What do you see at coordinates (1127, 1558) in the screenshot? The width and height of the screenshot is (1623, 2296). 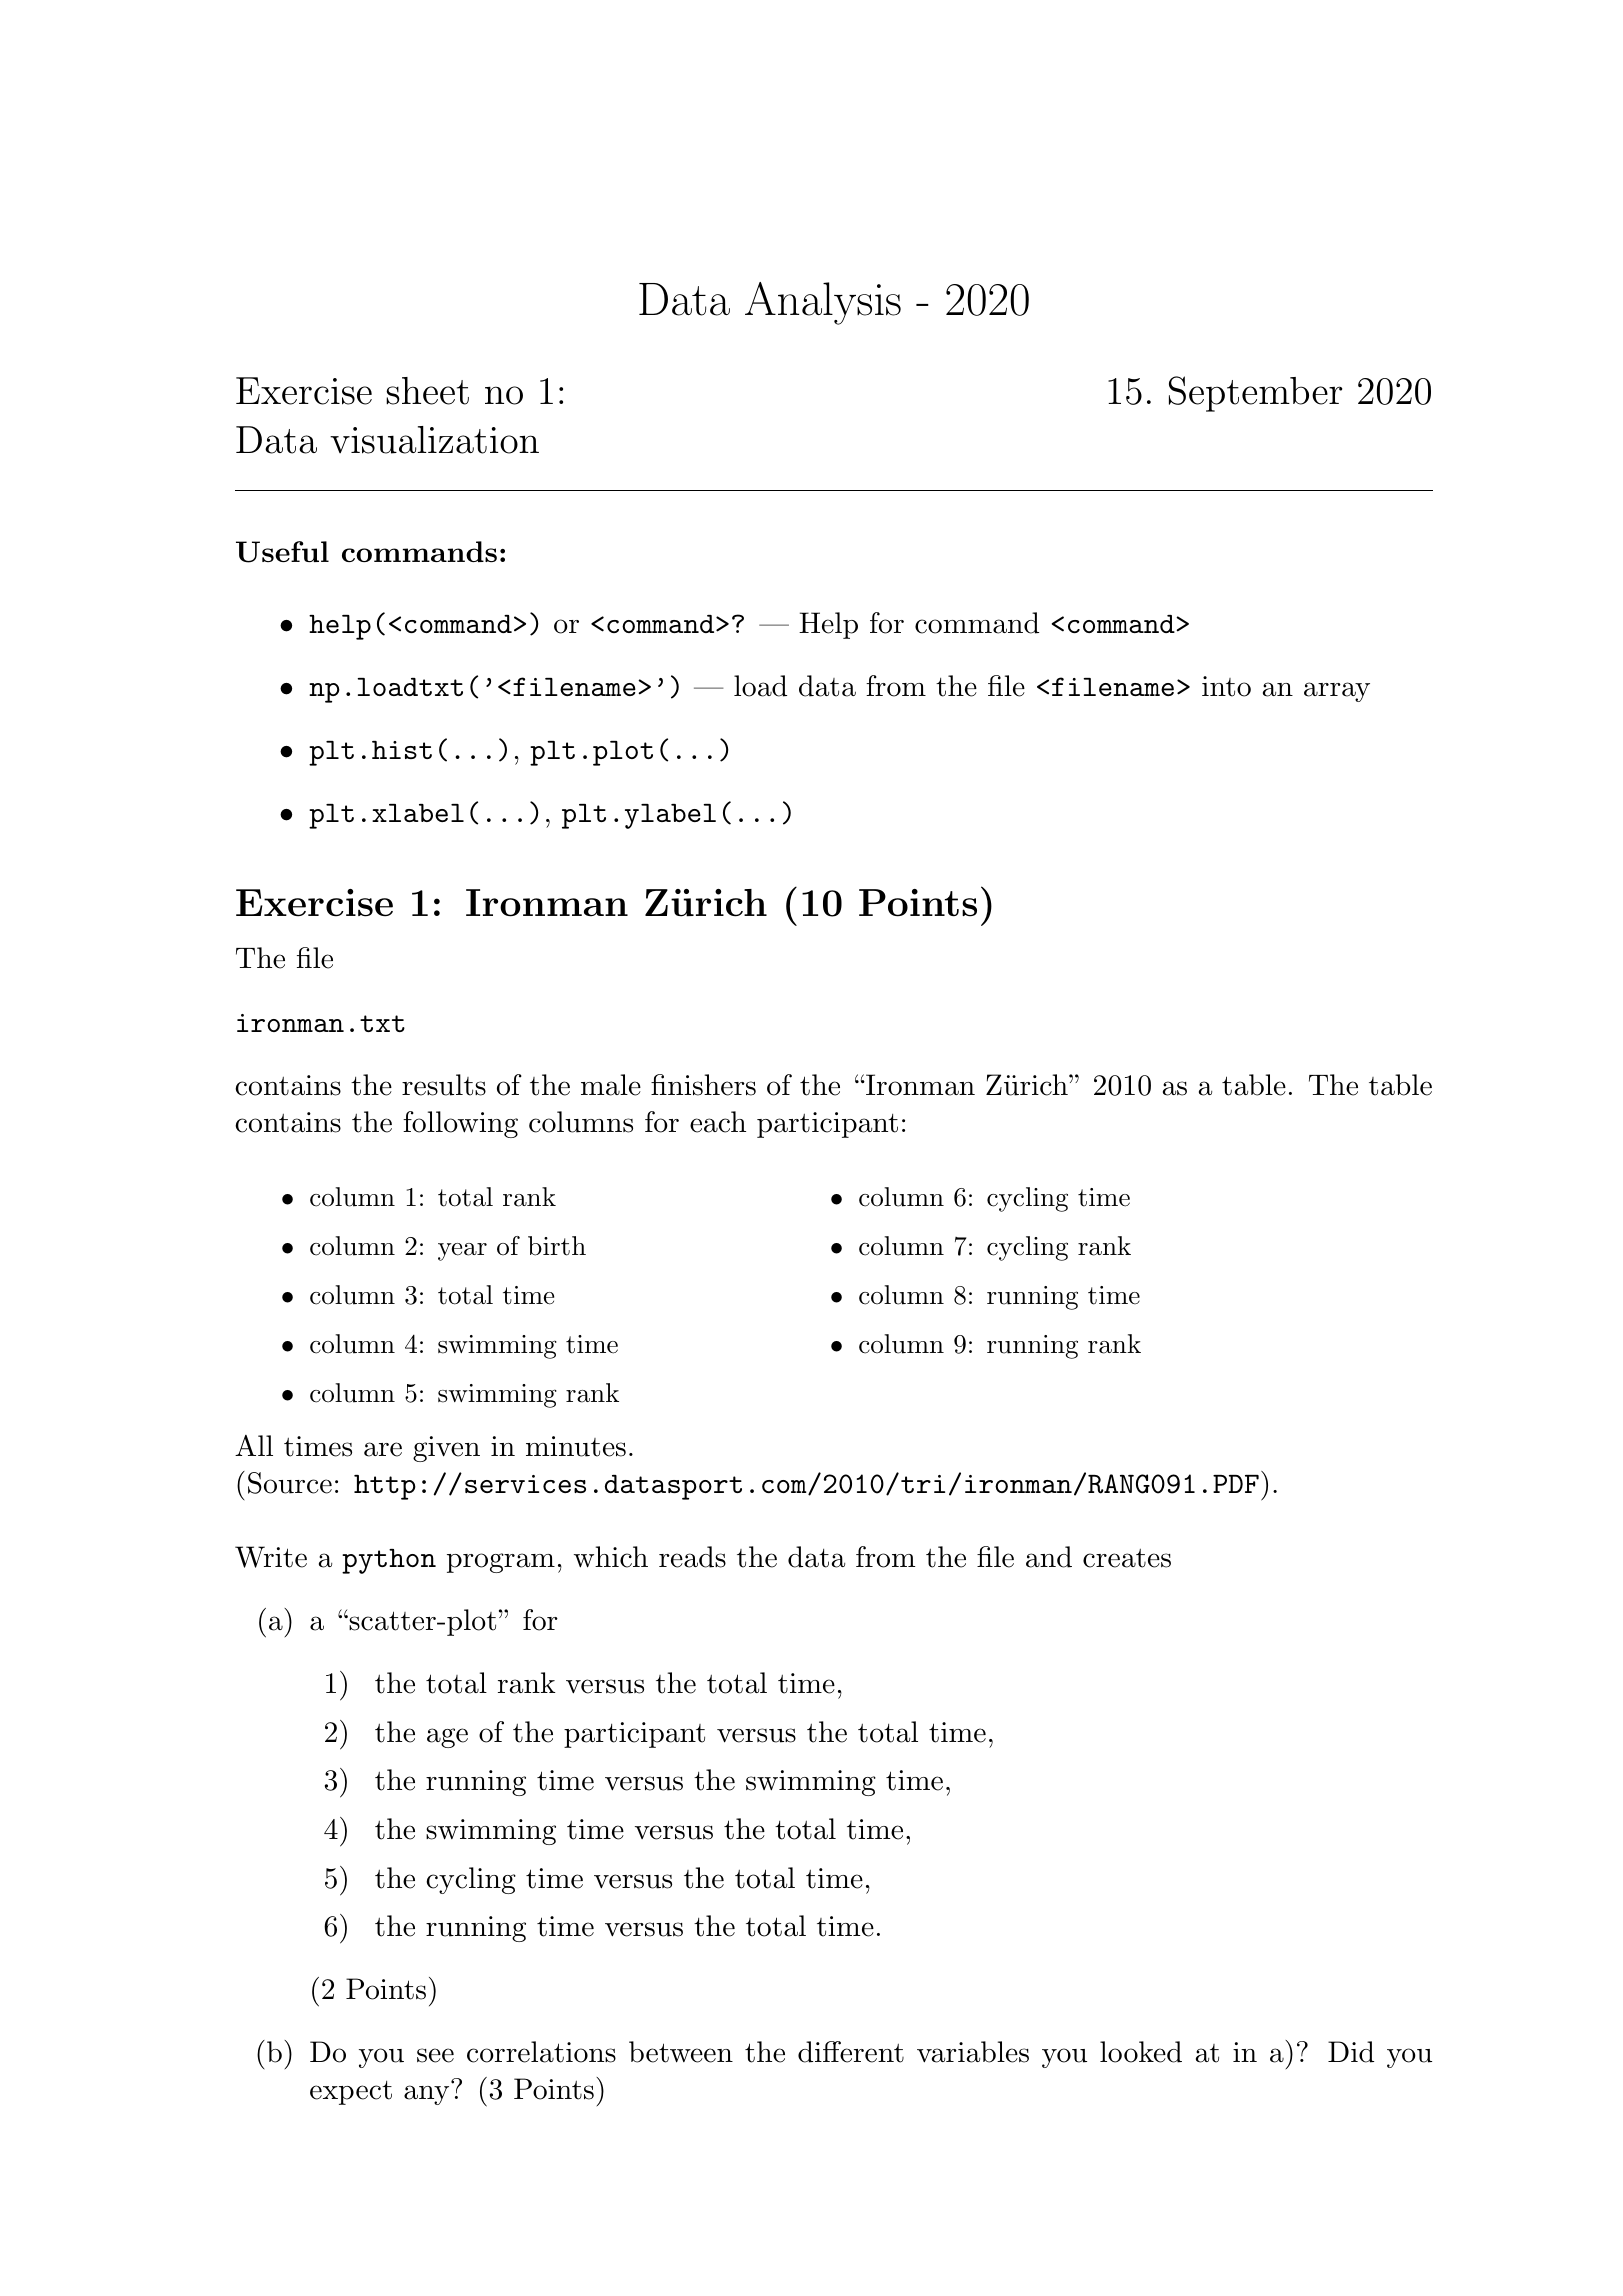 I see `creates` at bounding box center [1127, 1558].
